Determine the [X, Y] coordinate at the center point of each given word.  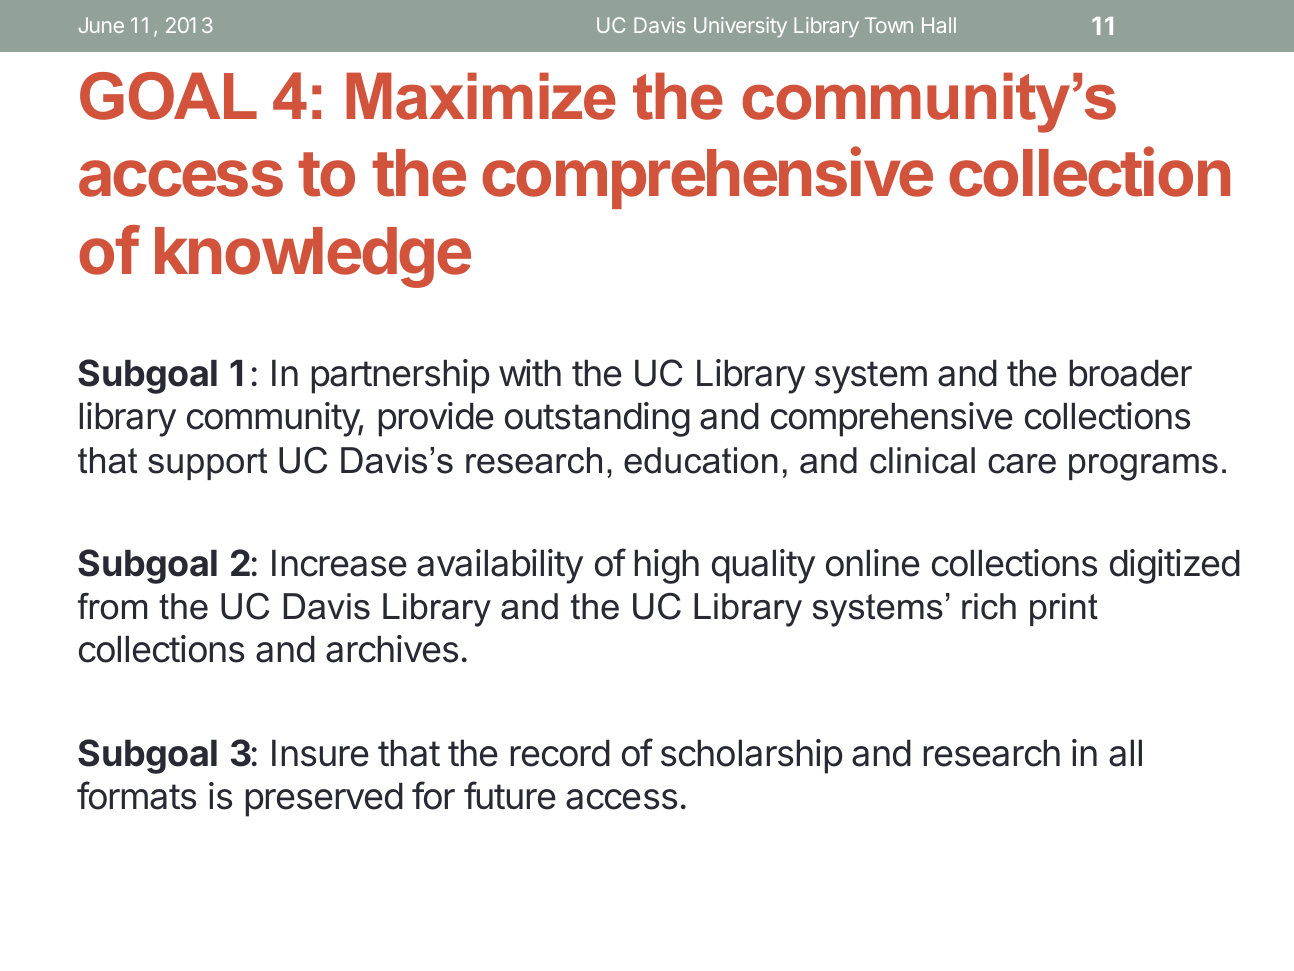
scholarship [751, 756]
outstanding [597, 419]
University [740, 27]
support [207, 464]
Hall [939, 25]
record [560, 753]
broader [1131, 373]
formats [136, 795]
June [101, 25]
